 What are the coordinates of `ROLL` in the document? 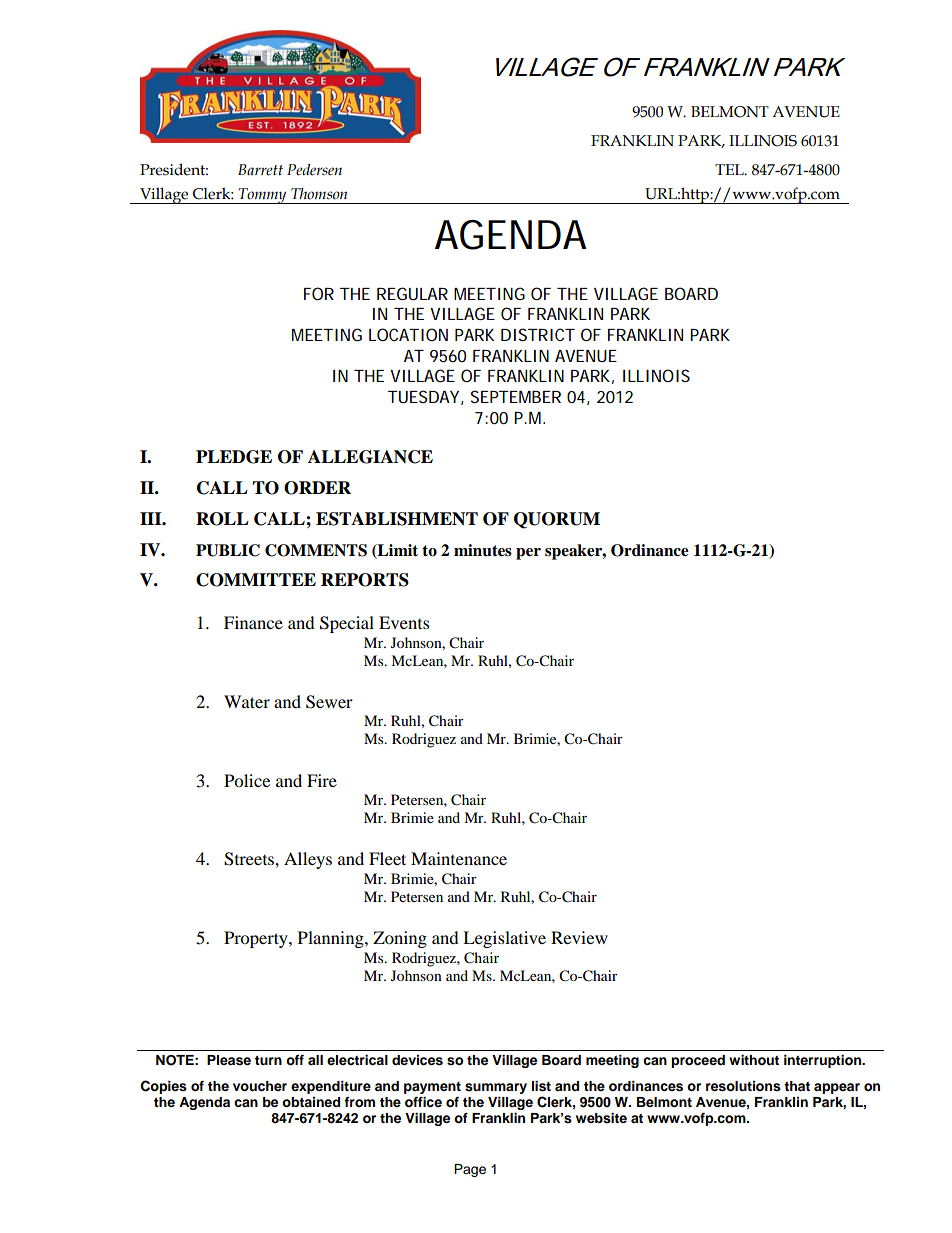 It's located at (222, 519).
